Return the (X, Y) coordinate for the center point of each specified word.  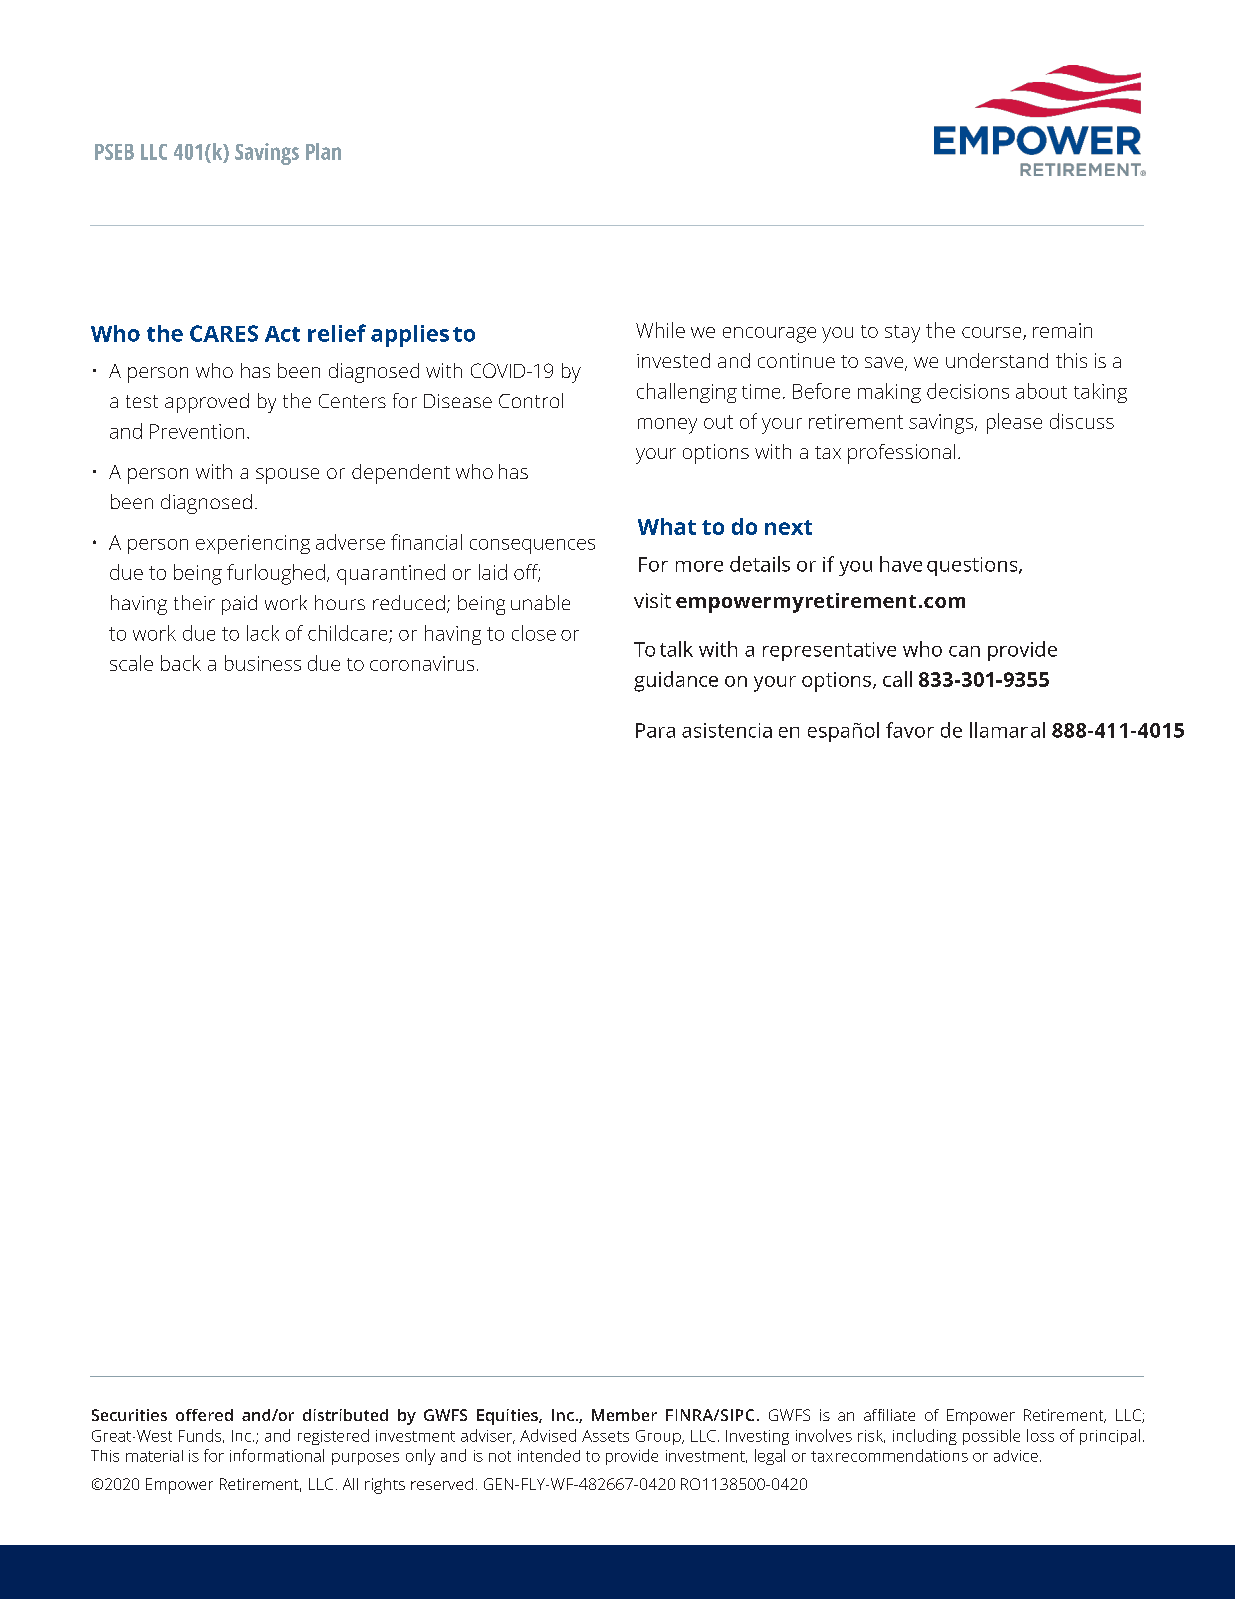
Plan (323, 151)
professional (901, 454)
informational (277, 1455)
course (993, 333)
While (660, 330)
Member (624, 1415)
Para (655, 730)
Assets (605, 1436)
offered (204, 1415)
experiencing (253, 544)
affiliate (889, 1415)
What (667, 526)
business (263, 663)
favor (910, 730)
